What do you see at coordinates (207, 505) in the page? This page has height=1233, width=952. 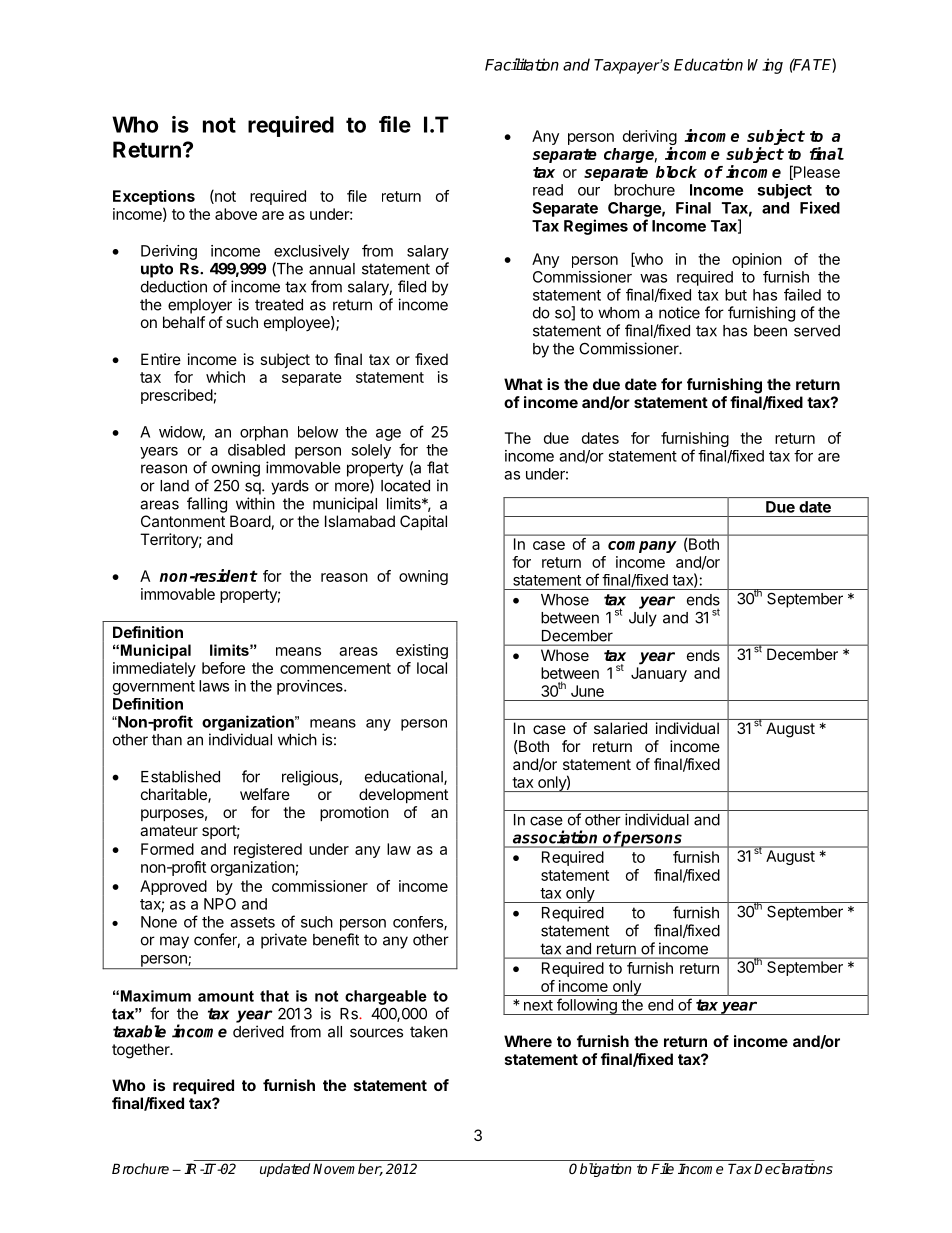 I see `falling` at bounding box center [207, 505].
